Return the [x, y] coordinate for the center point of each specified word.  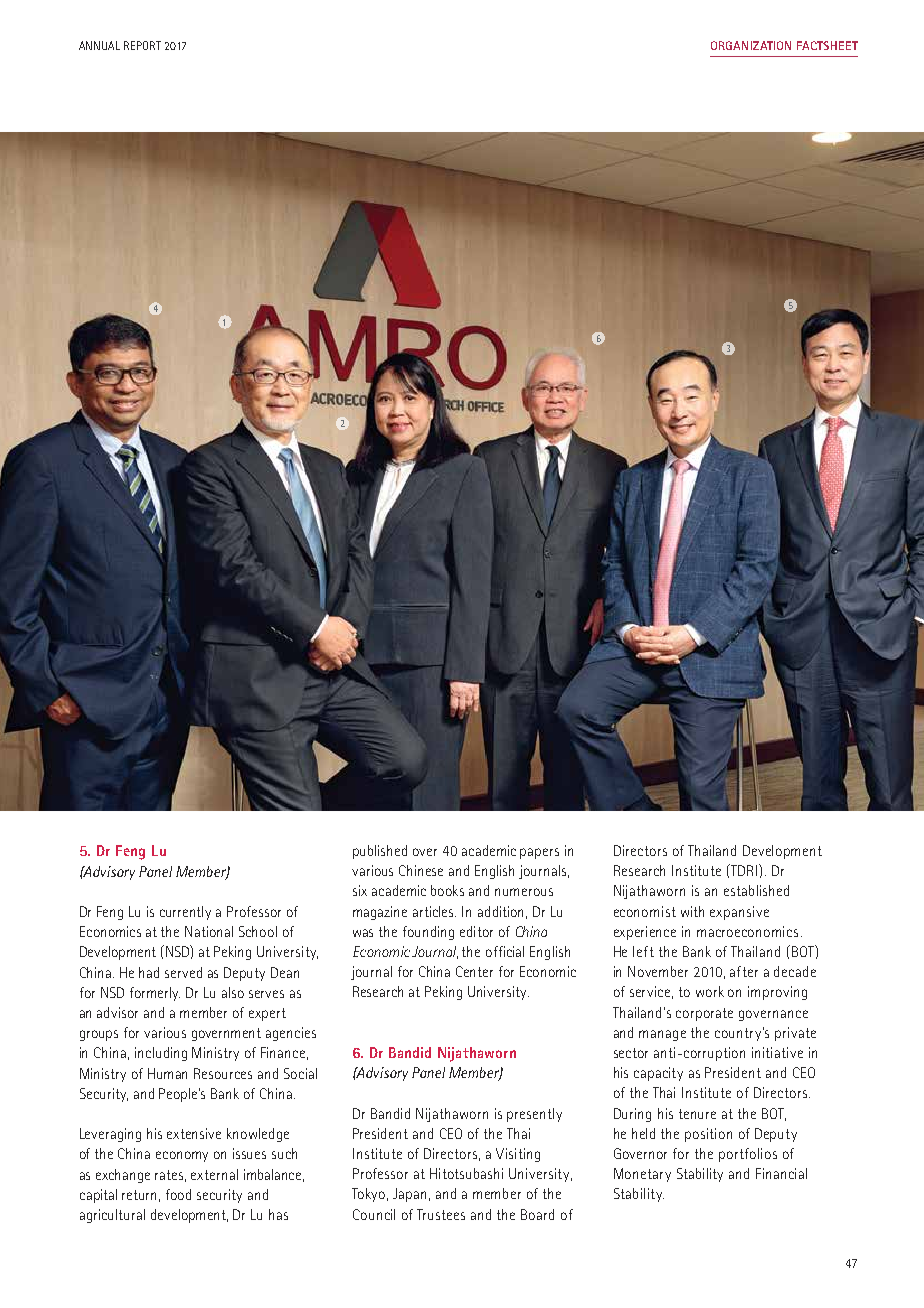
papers [539, 853]
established [756, 890]
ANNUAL [99, 45]
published [380, 852]
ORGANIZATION [751, 45]
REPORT [142, 45]
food [178, 1194]
